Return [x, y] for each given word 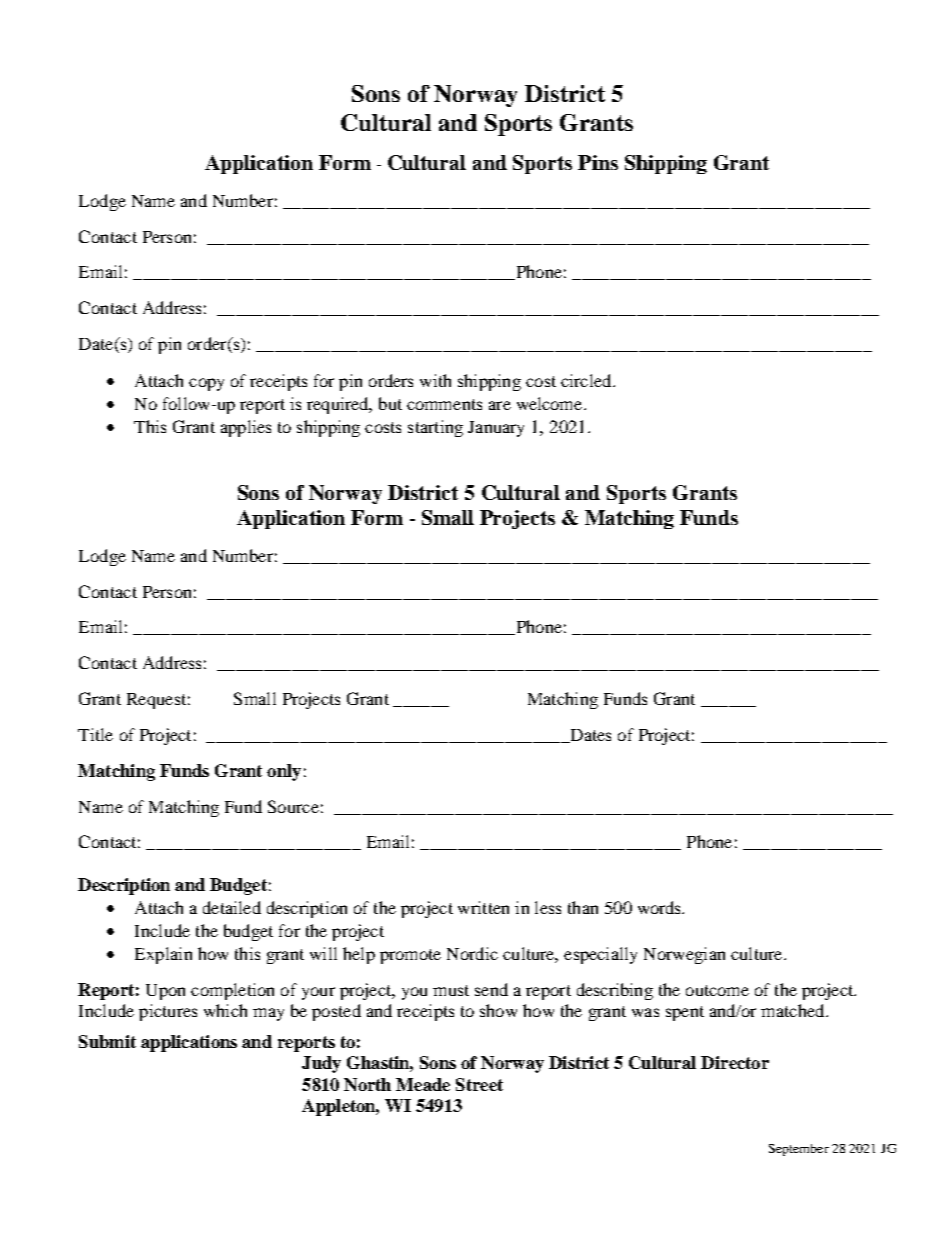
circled [587, 380]
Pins [598, 162]
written [483, 907]
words [661, 907]
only [284, 772]
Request [156, 701]
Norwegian [684, 955]
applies [246, 428]
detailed [232, 907]
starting [435, 428]
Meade [423, 1084]
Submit [107, 1041]
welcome [551, 403]
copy [206, 384]
